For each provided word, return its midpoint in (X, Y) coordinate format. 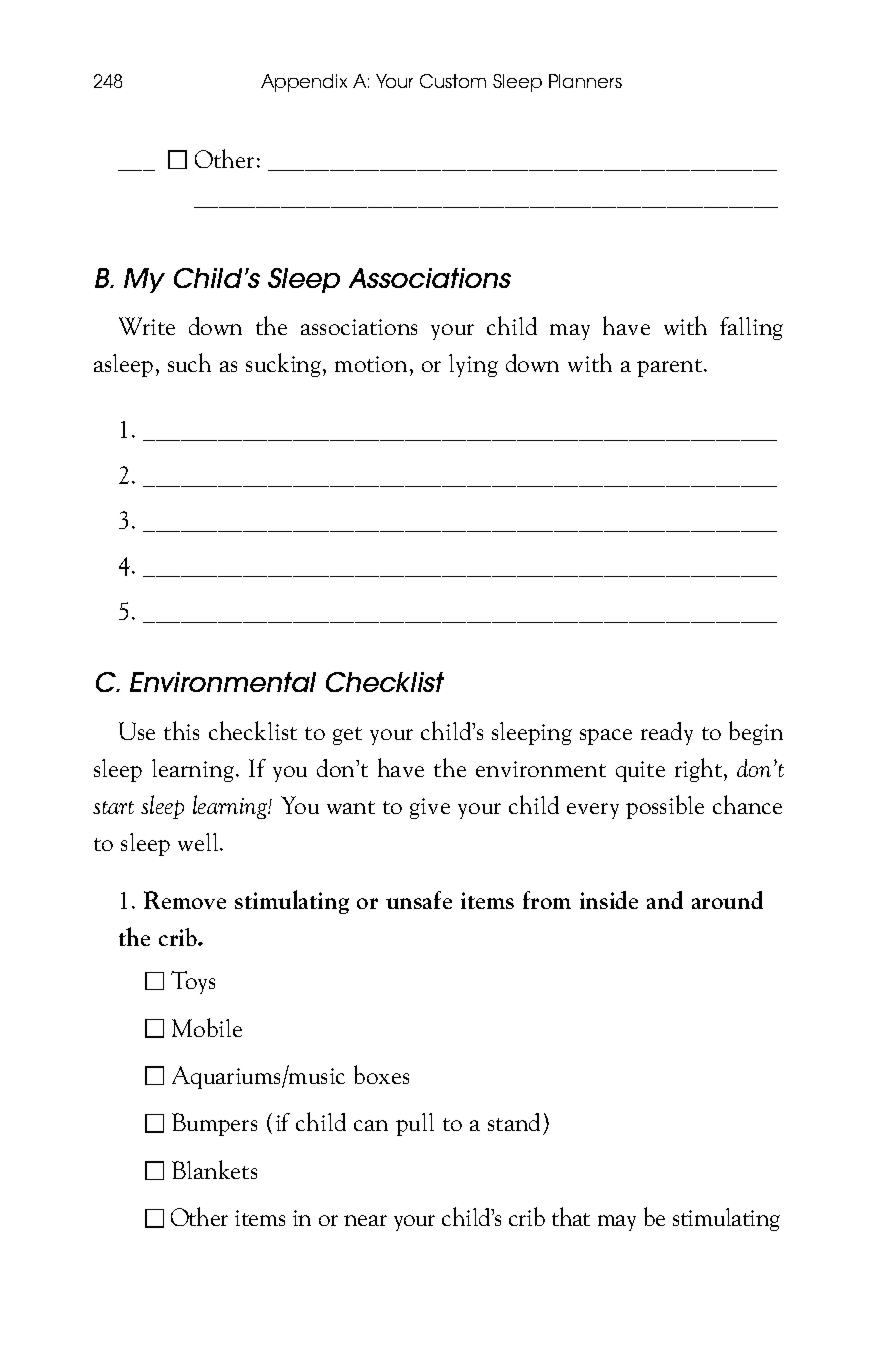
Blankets (214, 1169)
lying (473, 365)
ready (667, 733)
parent (671, 368)
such (189, 362)
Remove (185, 900)
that (571, 1216)
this (181, 730)
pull (415, 1124)
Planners (585, 81)
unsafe (419, 900)
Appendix (304, 83)
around (727, 900)
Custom (453, 81)
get (347, 736)
